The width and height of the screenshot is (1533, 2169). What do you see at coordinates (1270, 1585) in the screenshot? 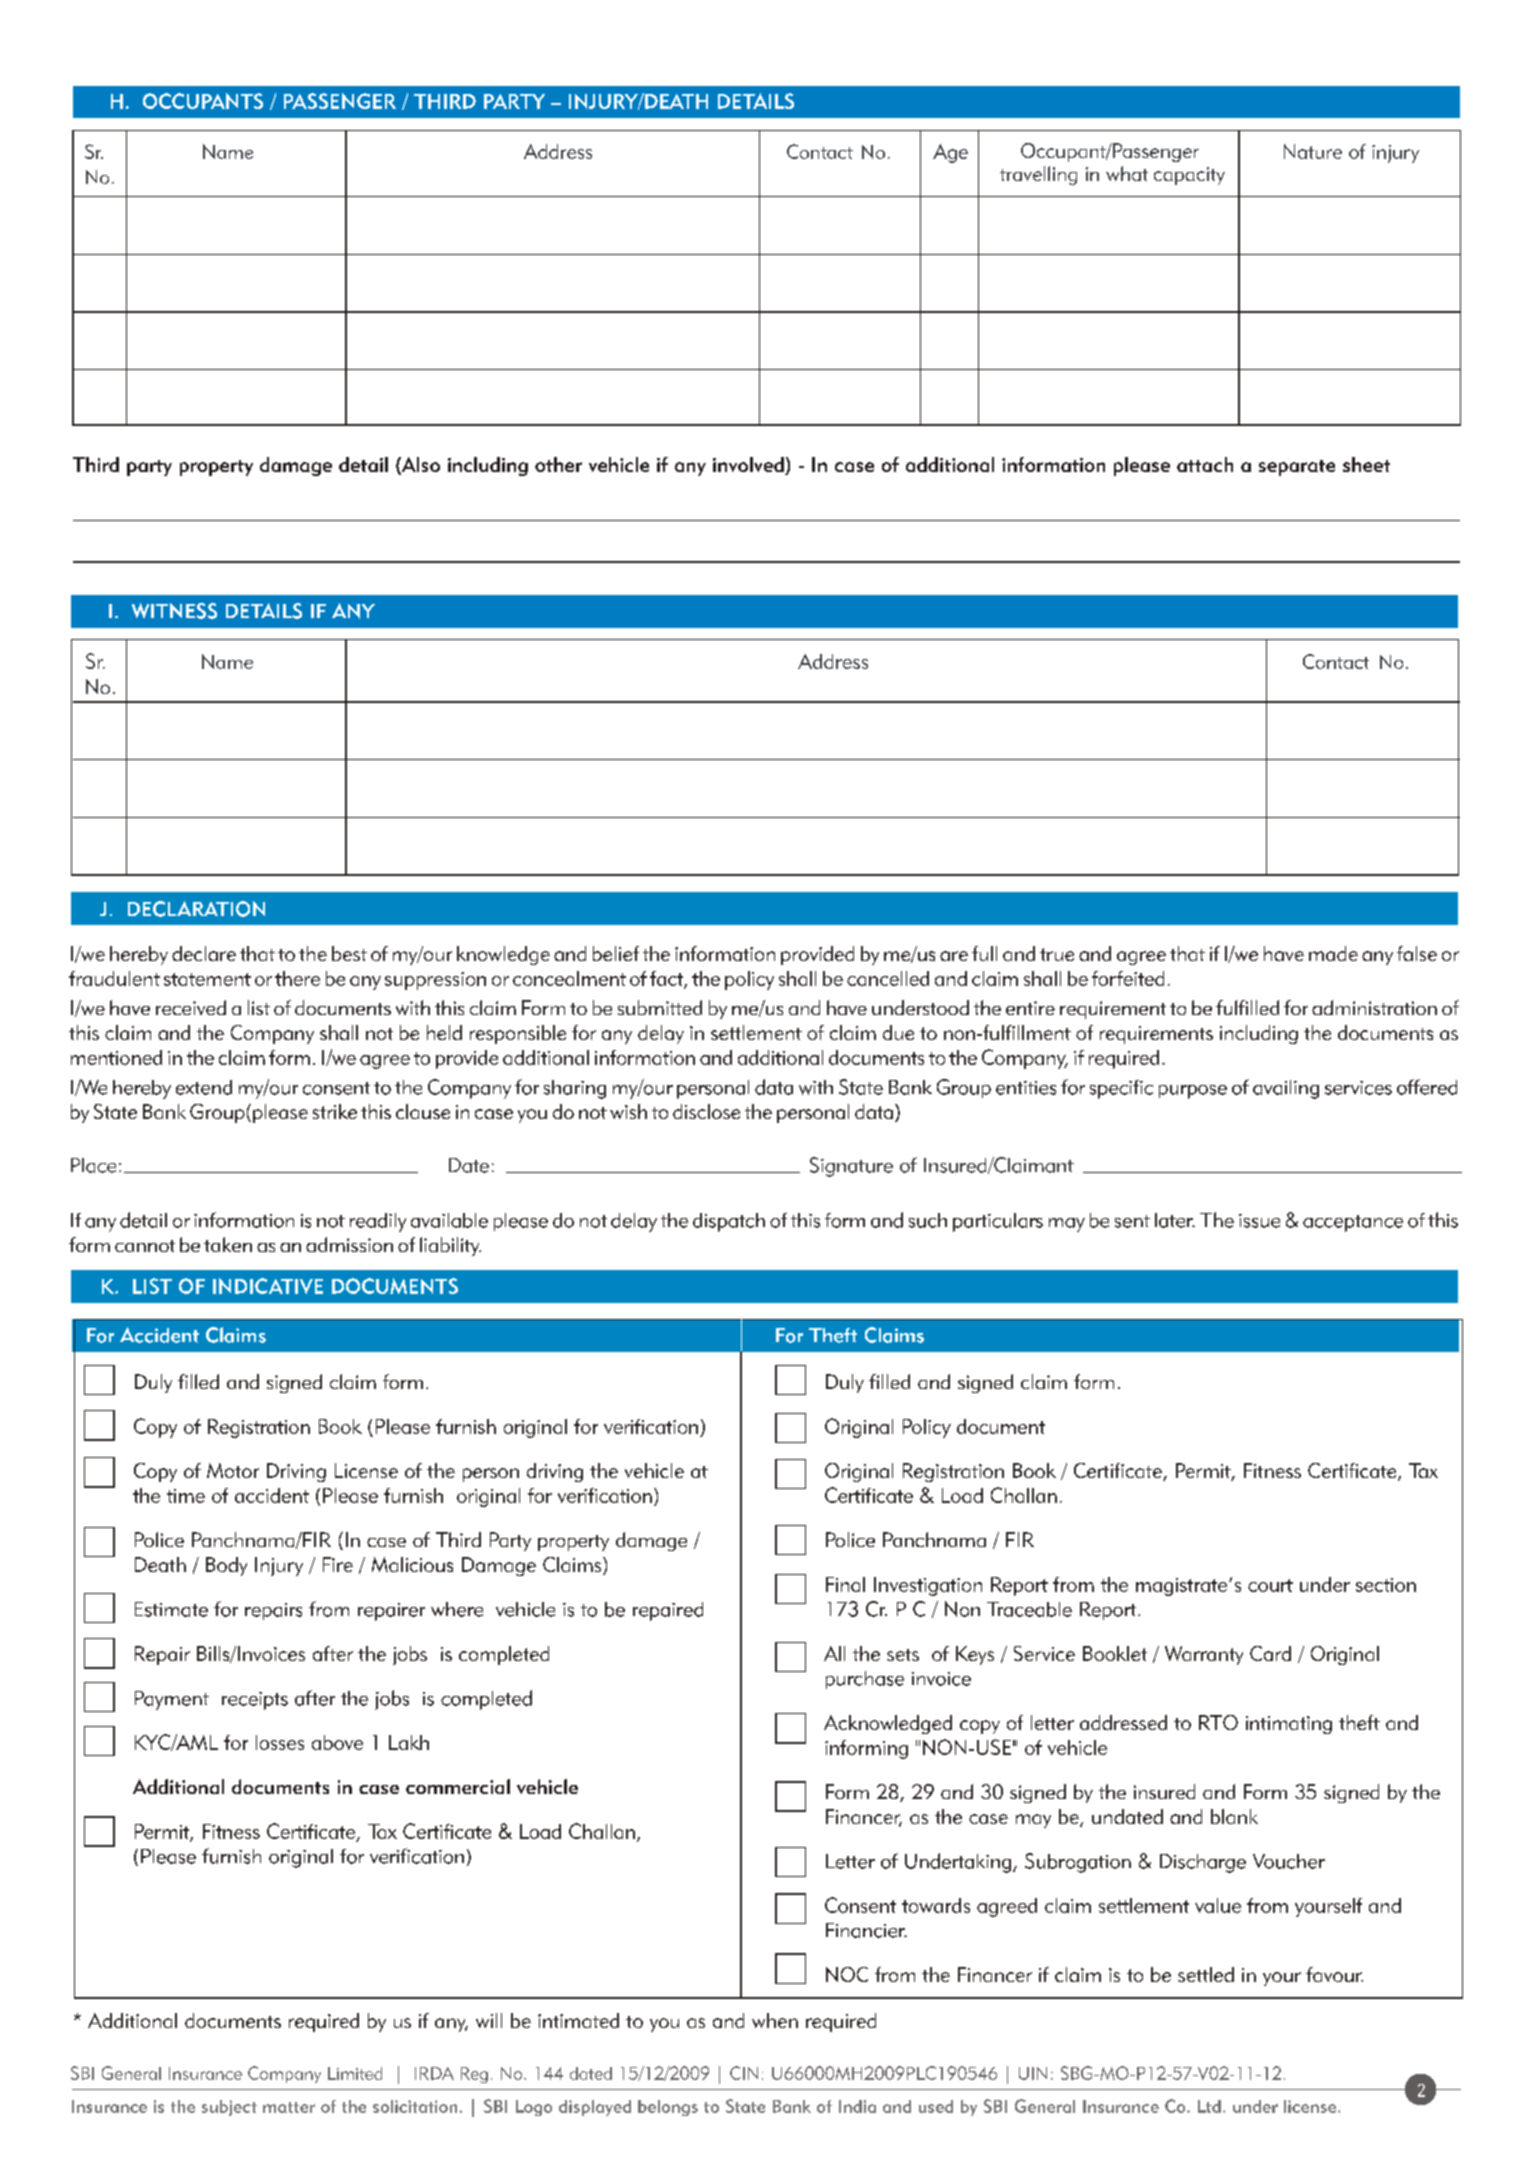
I see `court` at bounding box center [1270, 1585].
